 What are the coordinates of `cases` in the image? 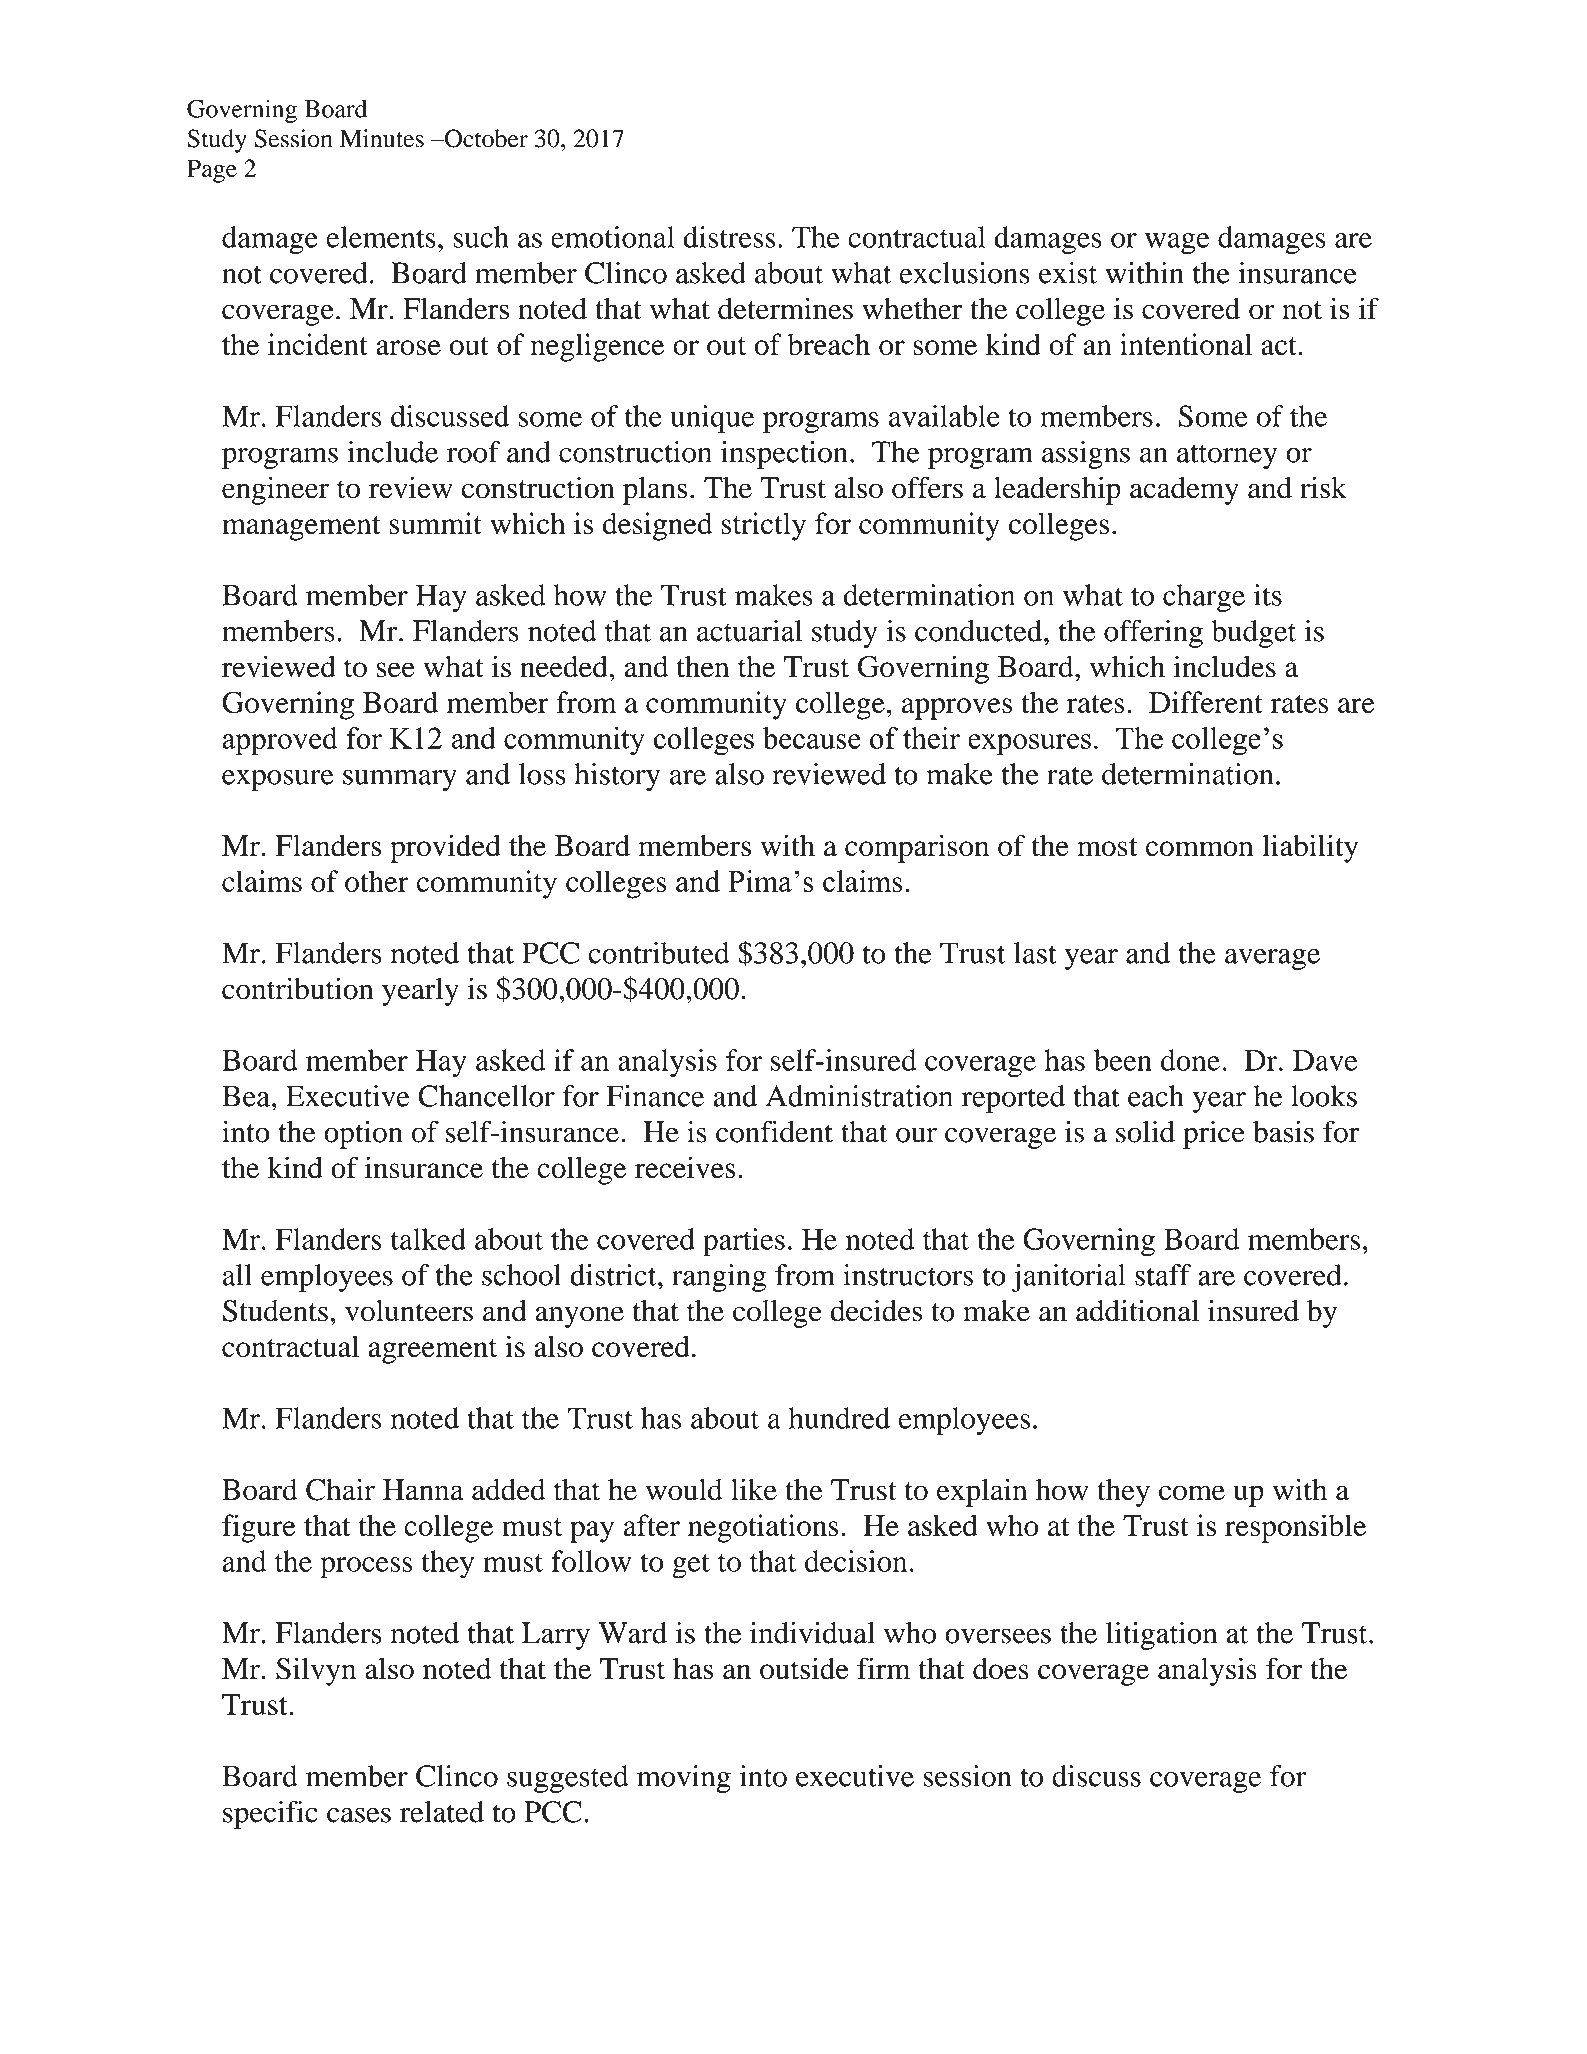 It's located at (359, 1815).
